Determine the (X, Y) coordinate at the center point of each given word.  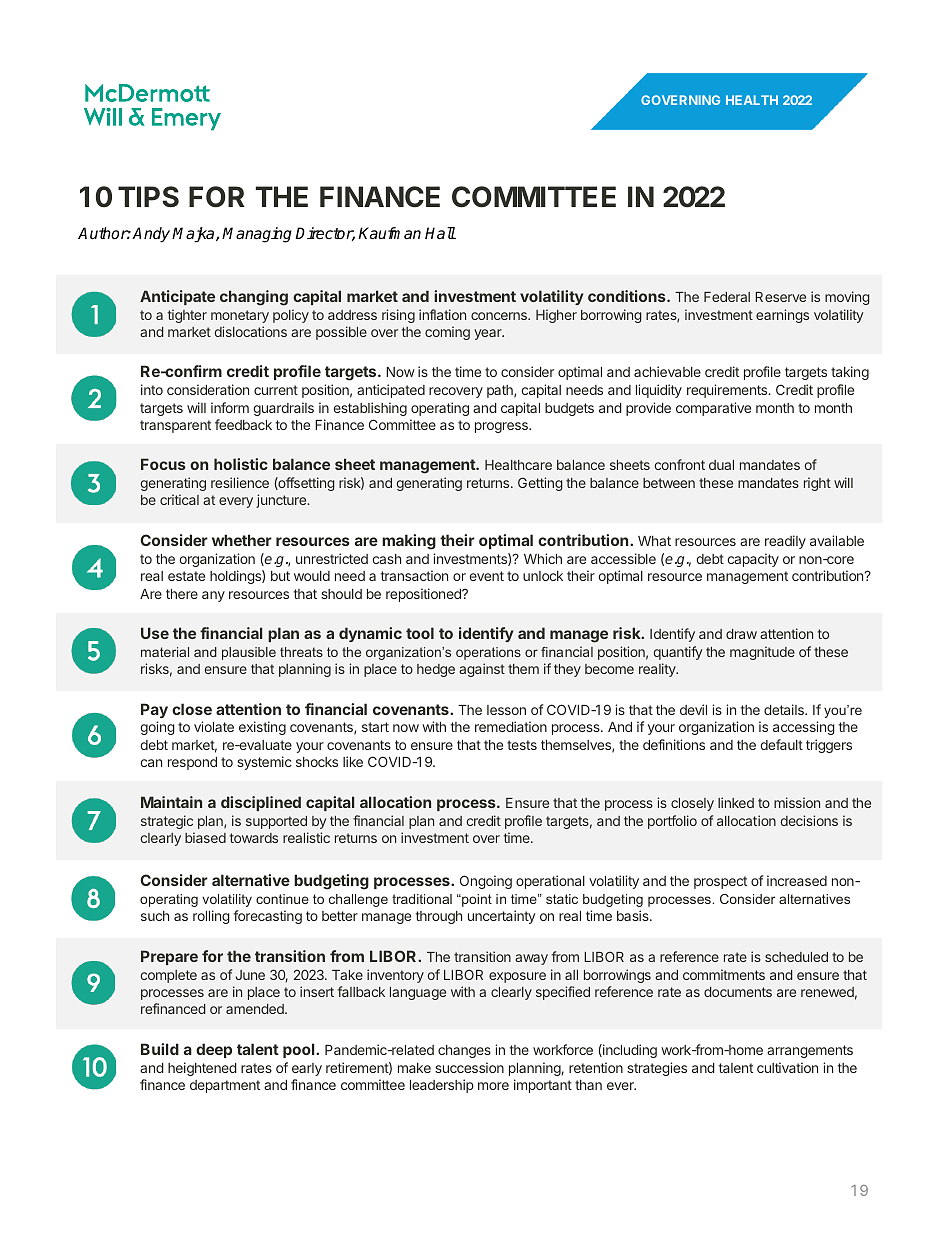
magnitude (762, 653)
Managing (257, 235)
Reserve (780, 297)
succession (469, 1067)
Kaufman (389, 233)
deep (214, 1050)
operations (488, 653)
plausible (249, 653)
